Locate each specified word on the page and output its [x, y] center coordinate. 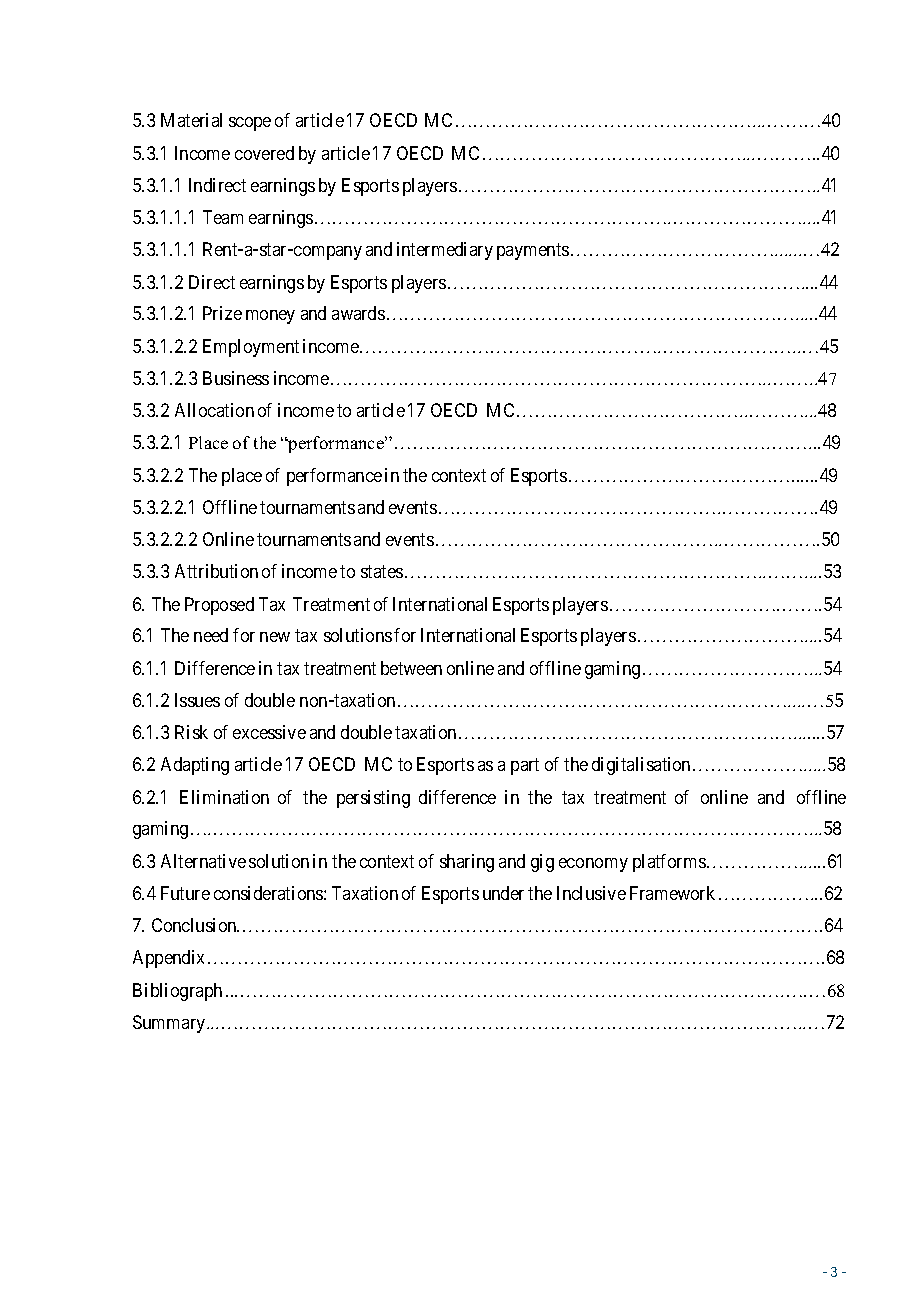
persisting [373, 799]
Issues [197, 700]
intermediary [445, 251]
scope [250, 124]
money [270, 317]
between [411, 668]
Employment [251, 348]
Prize [222, 313]
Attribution [216, 571]
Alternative [203, 861]
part [525, 766]
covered [264, 153]
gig [542, 863]
